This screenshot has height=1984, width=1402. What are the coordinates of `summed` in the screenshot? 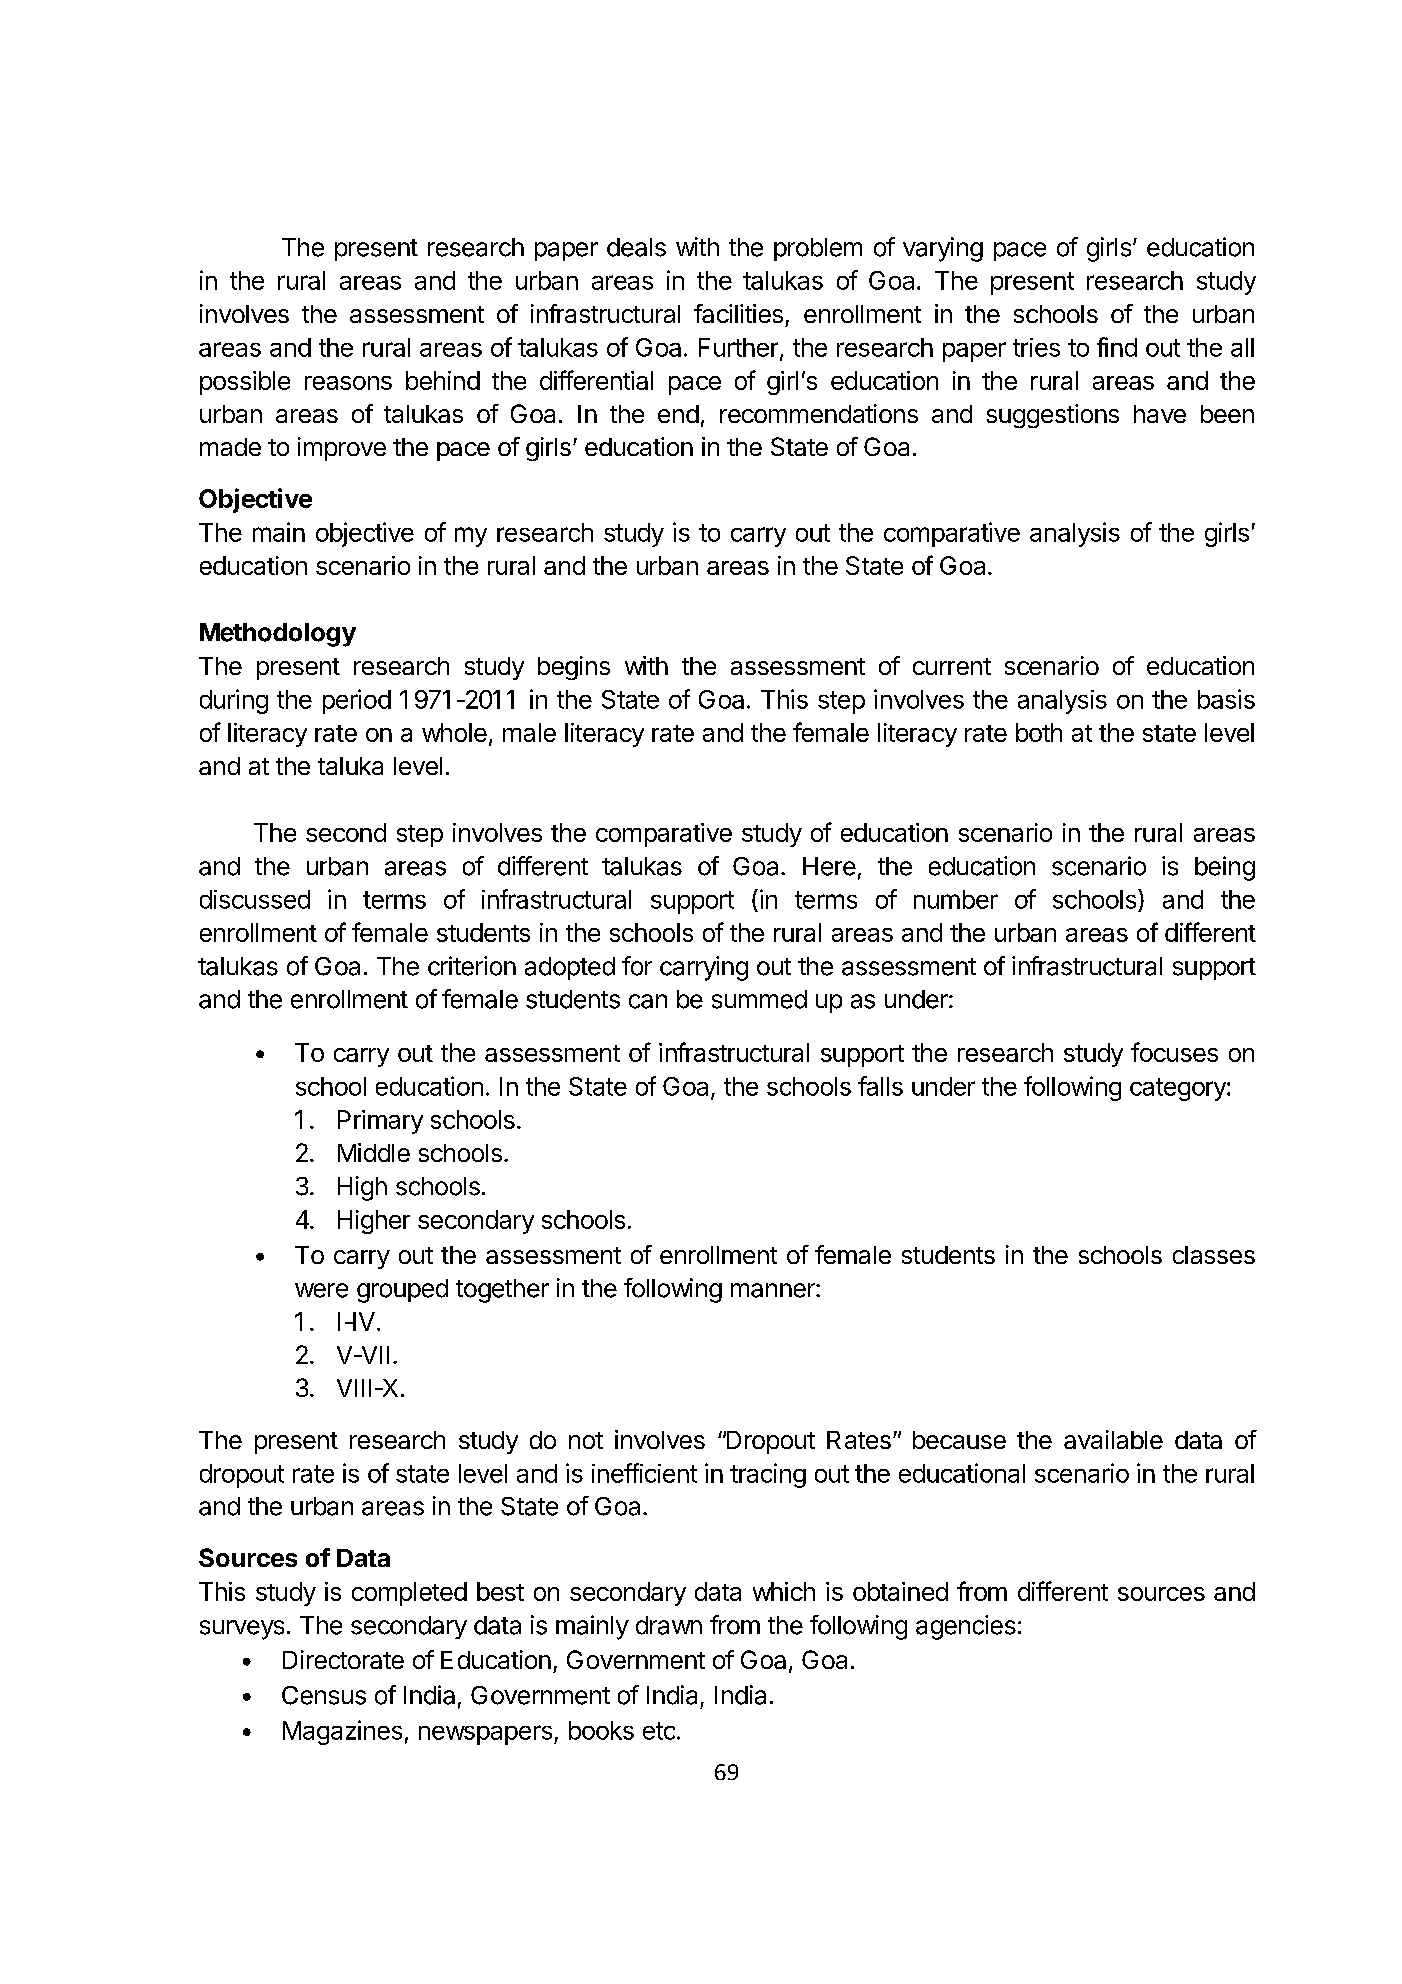 It's located at (759, 999).
